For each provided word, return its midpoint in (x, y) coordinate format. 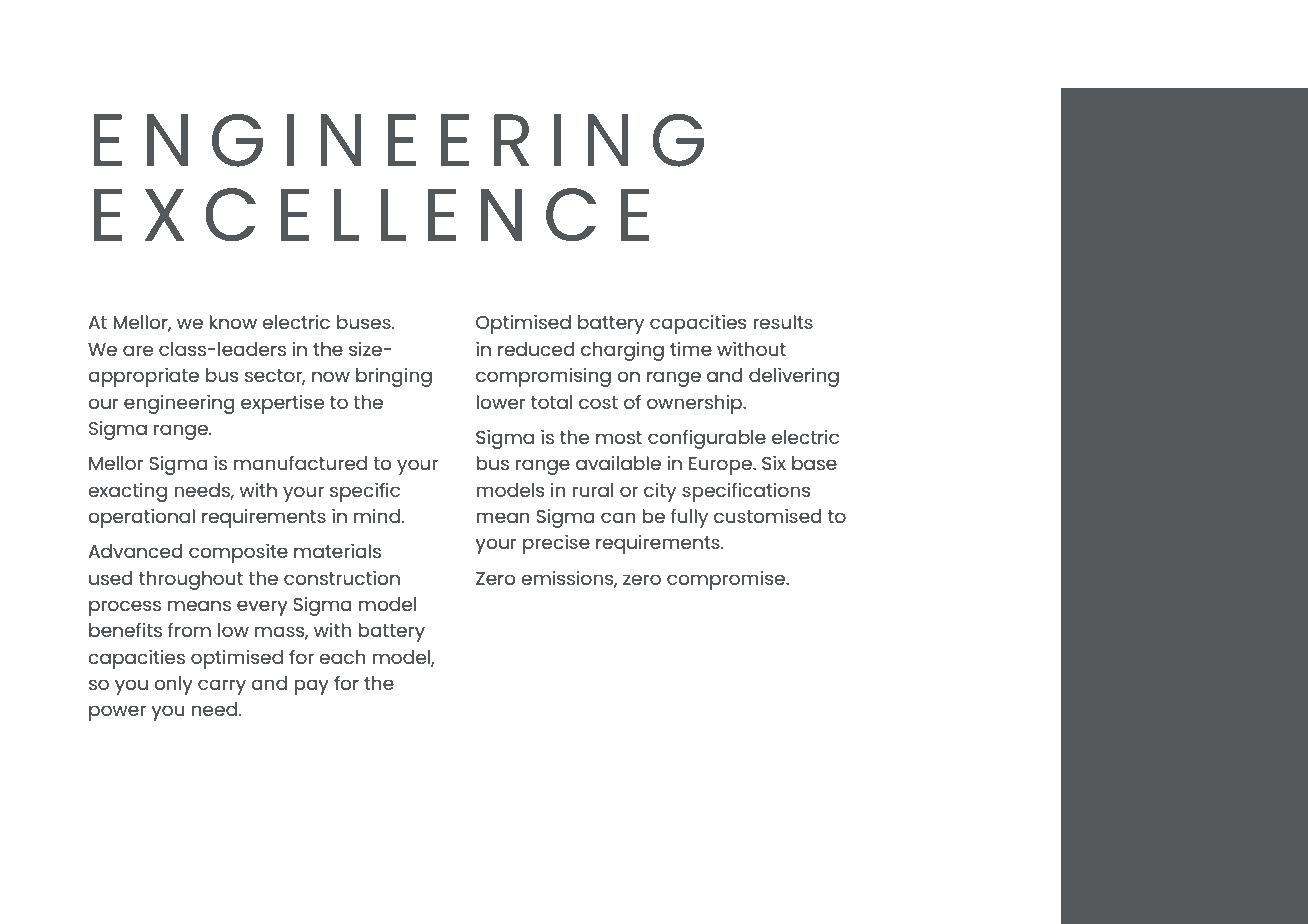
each (342, 657)
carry (222, 687)
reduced (536, 349)
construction (342, 578)
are (138, 350)
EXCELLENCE (371, 214)
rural (593, 490)
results (783, 322)
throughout (191, 580)
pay (311, 687)
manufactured (300, 463)
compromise (727, 580)
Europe (721, 466)
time (691, 349)
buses (365, 322)
